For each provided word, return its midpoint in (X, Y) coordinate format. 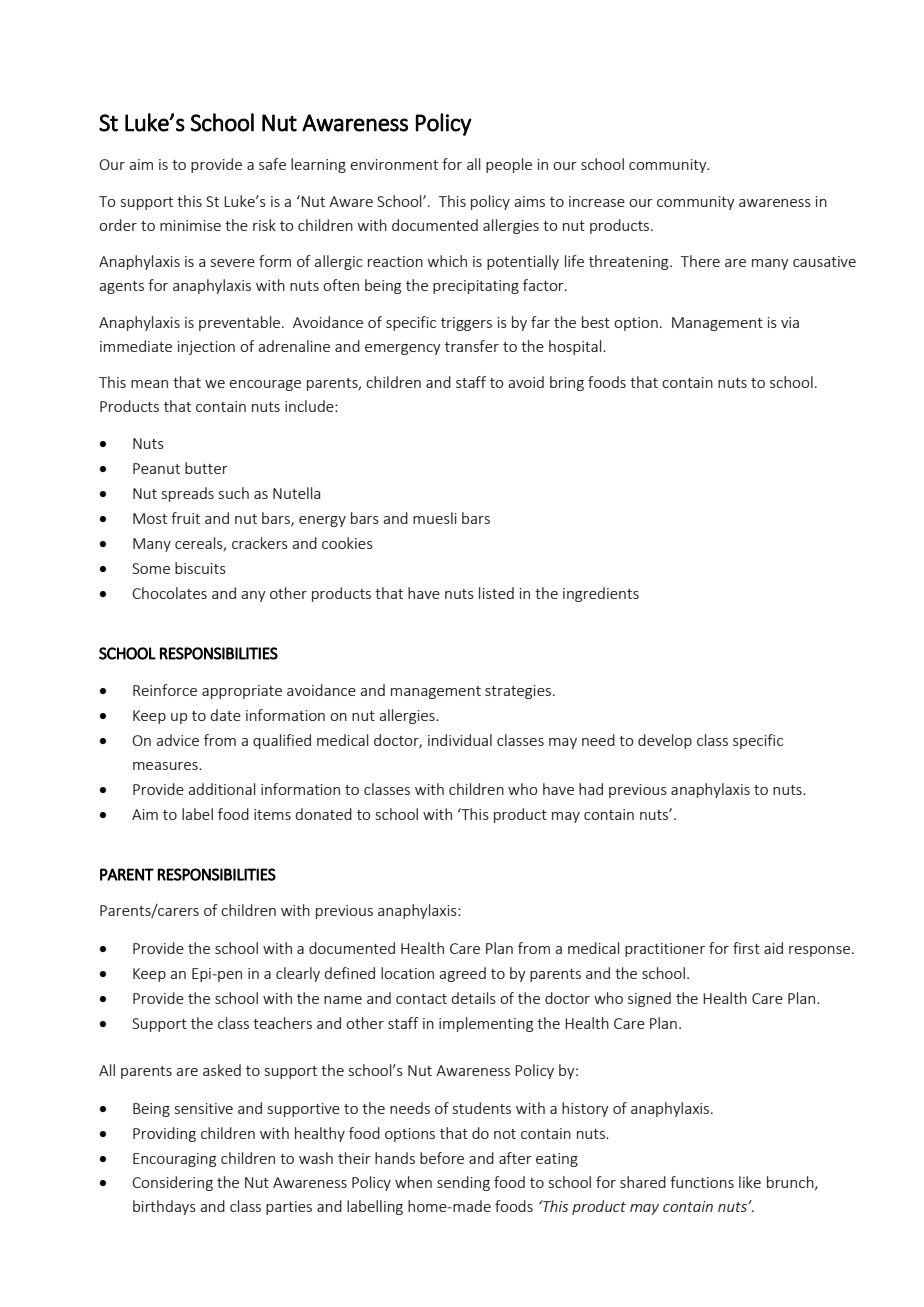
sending (463, 1183)
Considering (172, 1183)
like (750, 1182)
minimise (190, 225)
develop (665, 741)
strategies (518, 692)
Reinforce (165, 690)
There (700, 261)
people (509, 165)
